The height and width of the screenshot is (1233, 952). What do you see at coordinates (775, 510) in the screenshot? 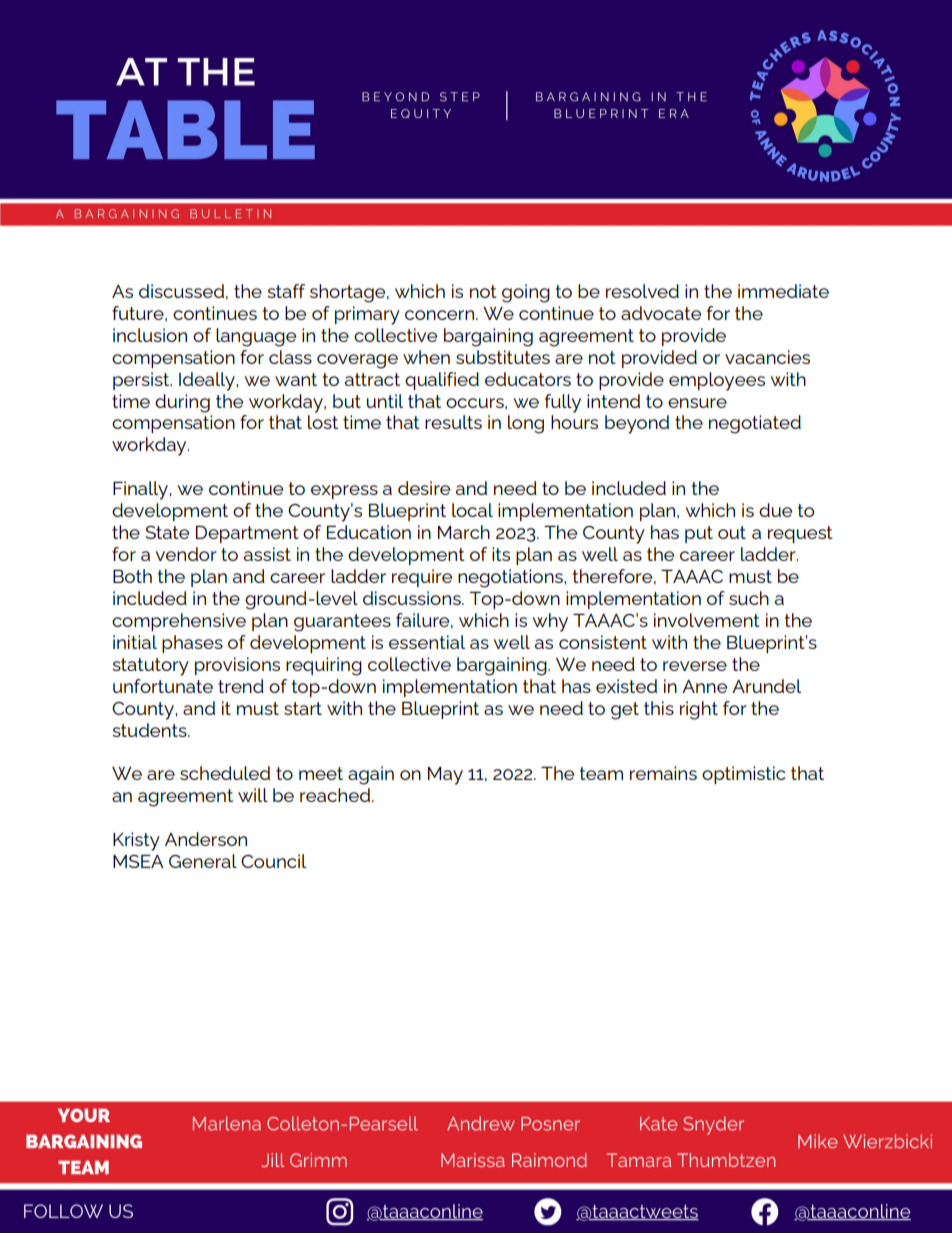
I see `due` at bounding box center [775, 510].
